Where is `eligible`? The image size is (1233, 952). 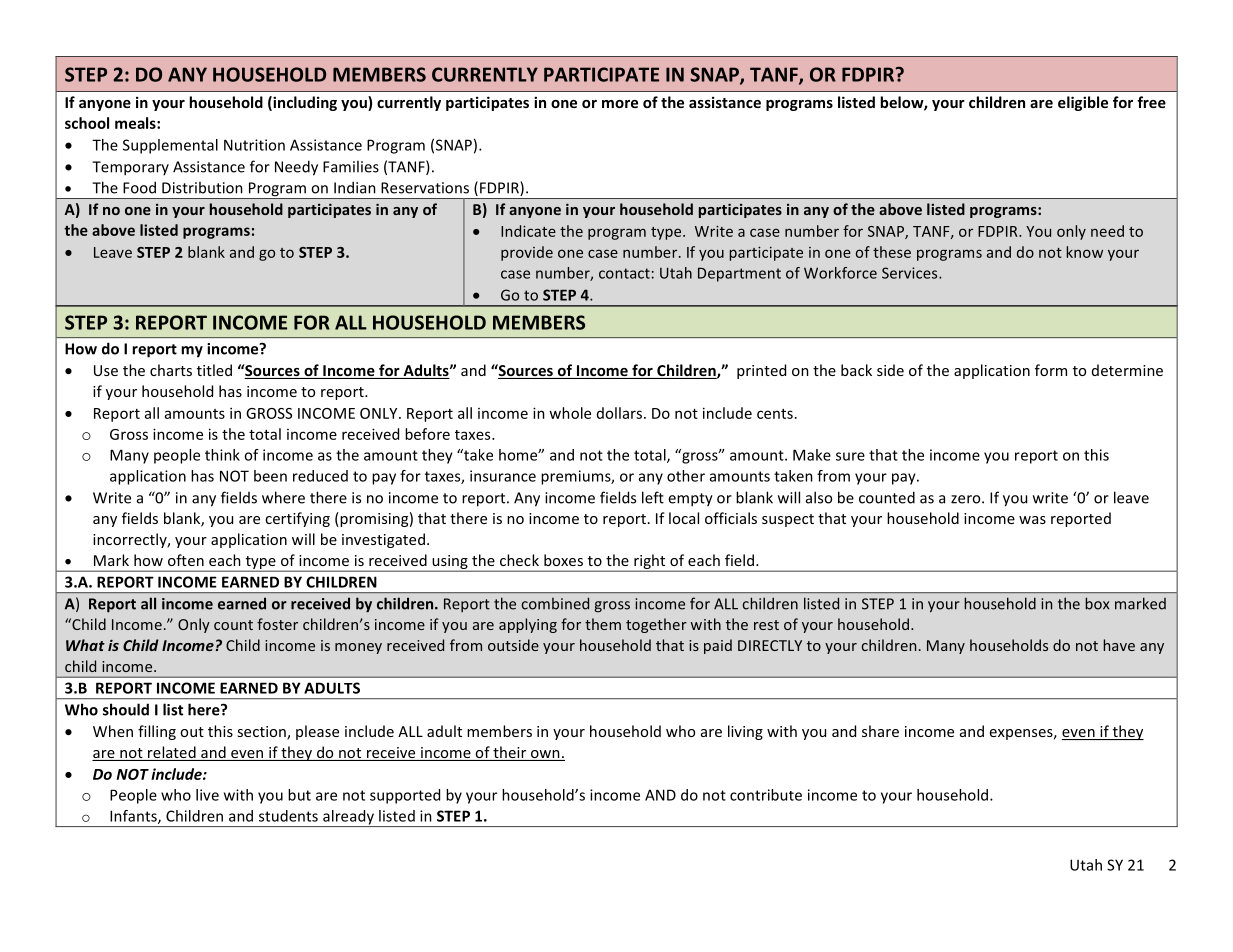
eligible is located at coordinates (1083, 103).
